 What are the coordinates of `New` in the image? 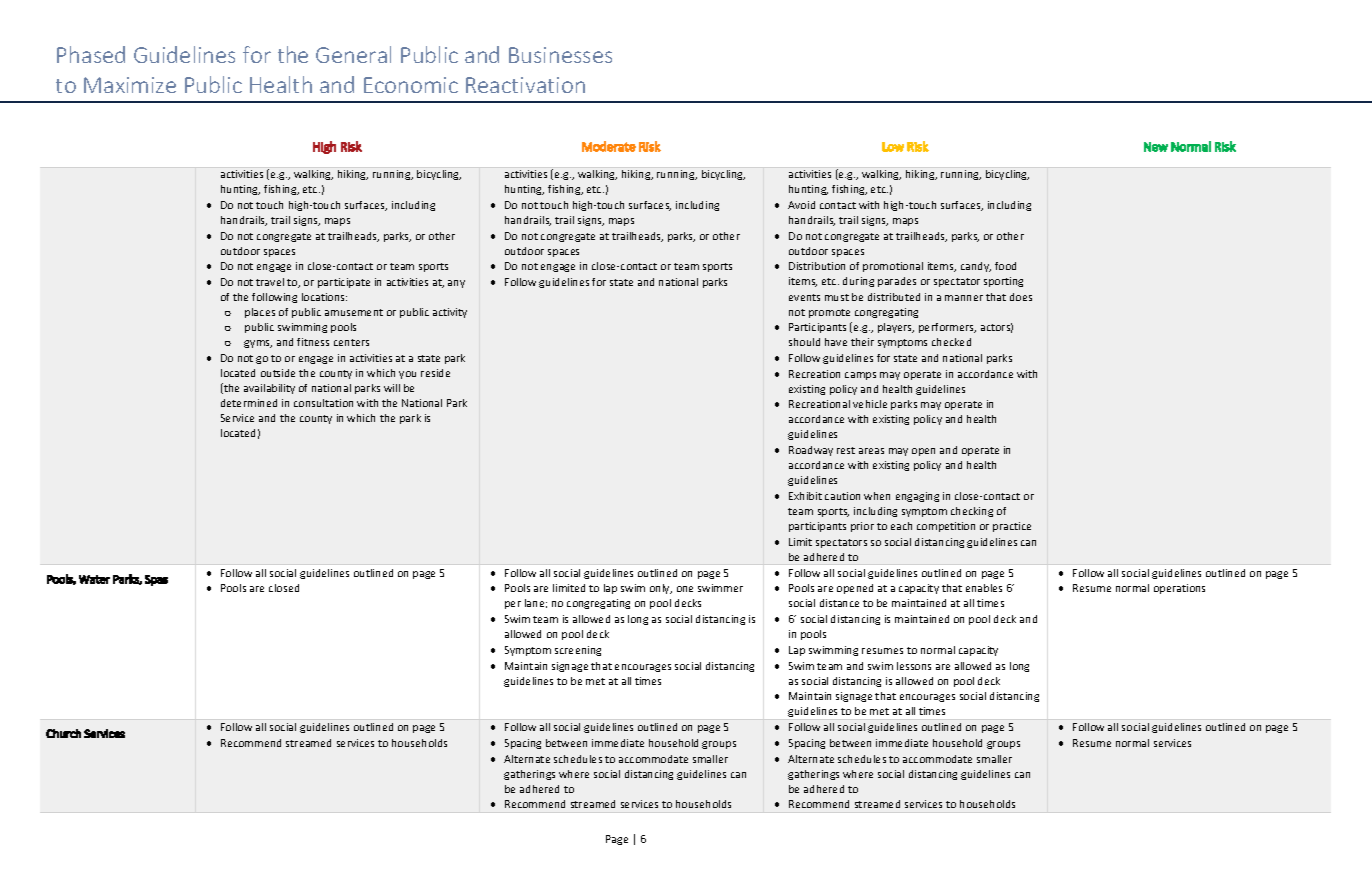 It's located at (1156, 147).
